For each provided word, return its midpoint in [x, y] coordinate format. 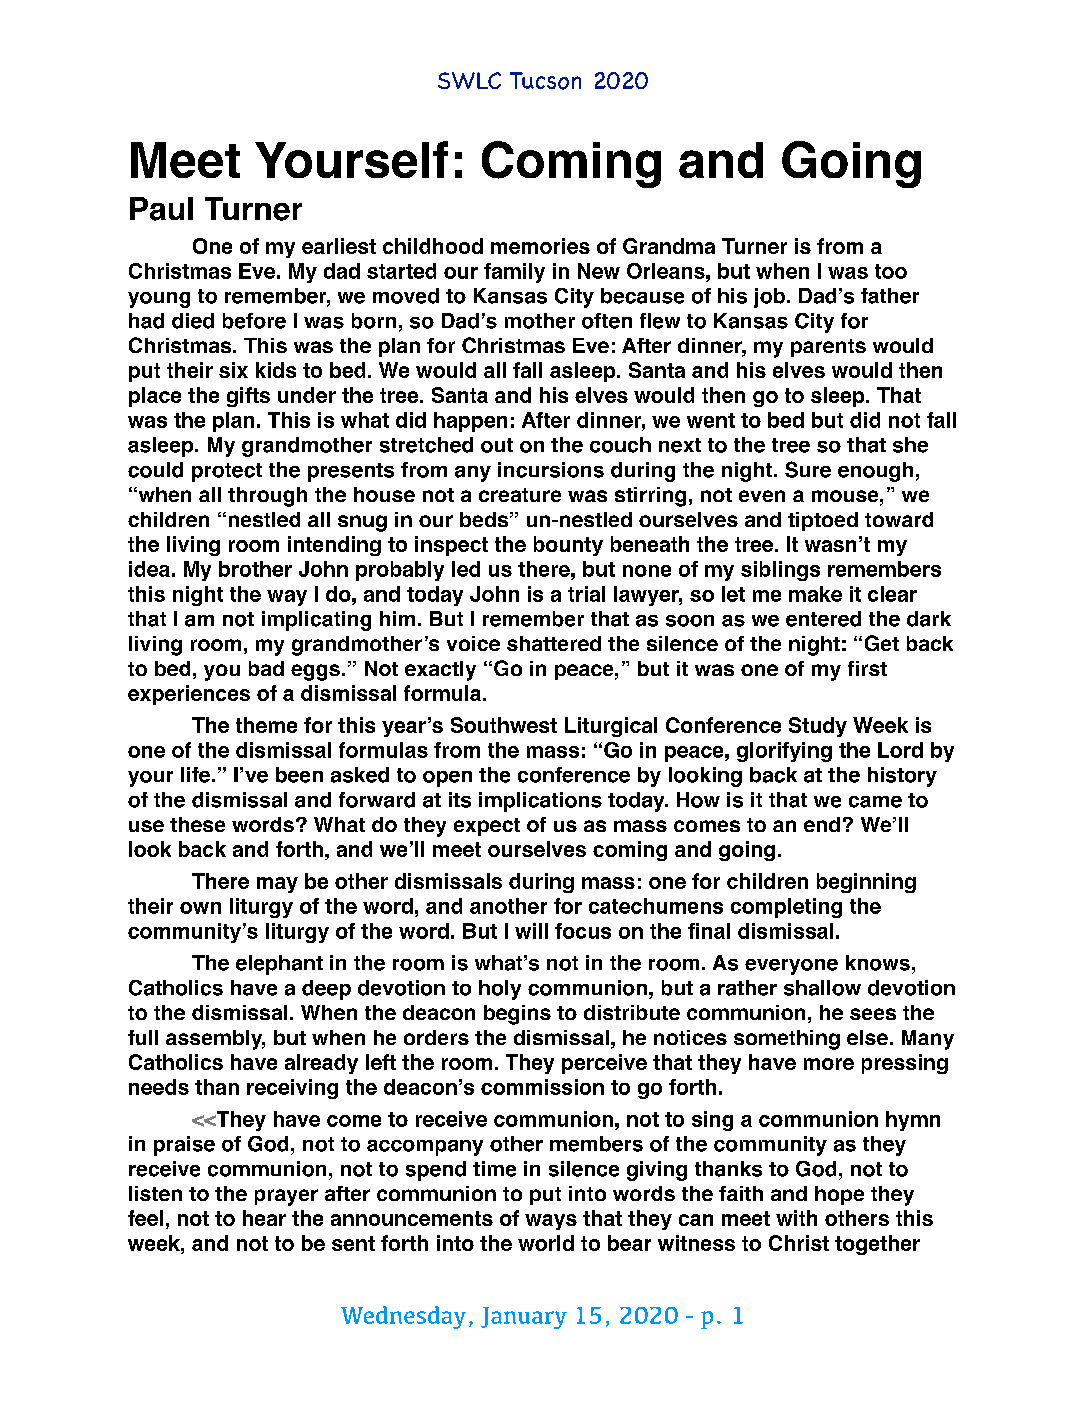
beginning [866, 883]
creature [520, 495]
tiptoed [823, 521]
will [531, 931]
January [524, 1318]
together [877, 1245]
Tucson [545, 81]
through [267, 497]
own [200, 908]
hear [264, 1218]
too [891, 271]
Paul [161, 209]
